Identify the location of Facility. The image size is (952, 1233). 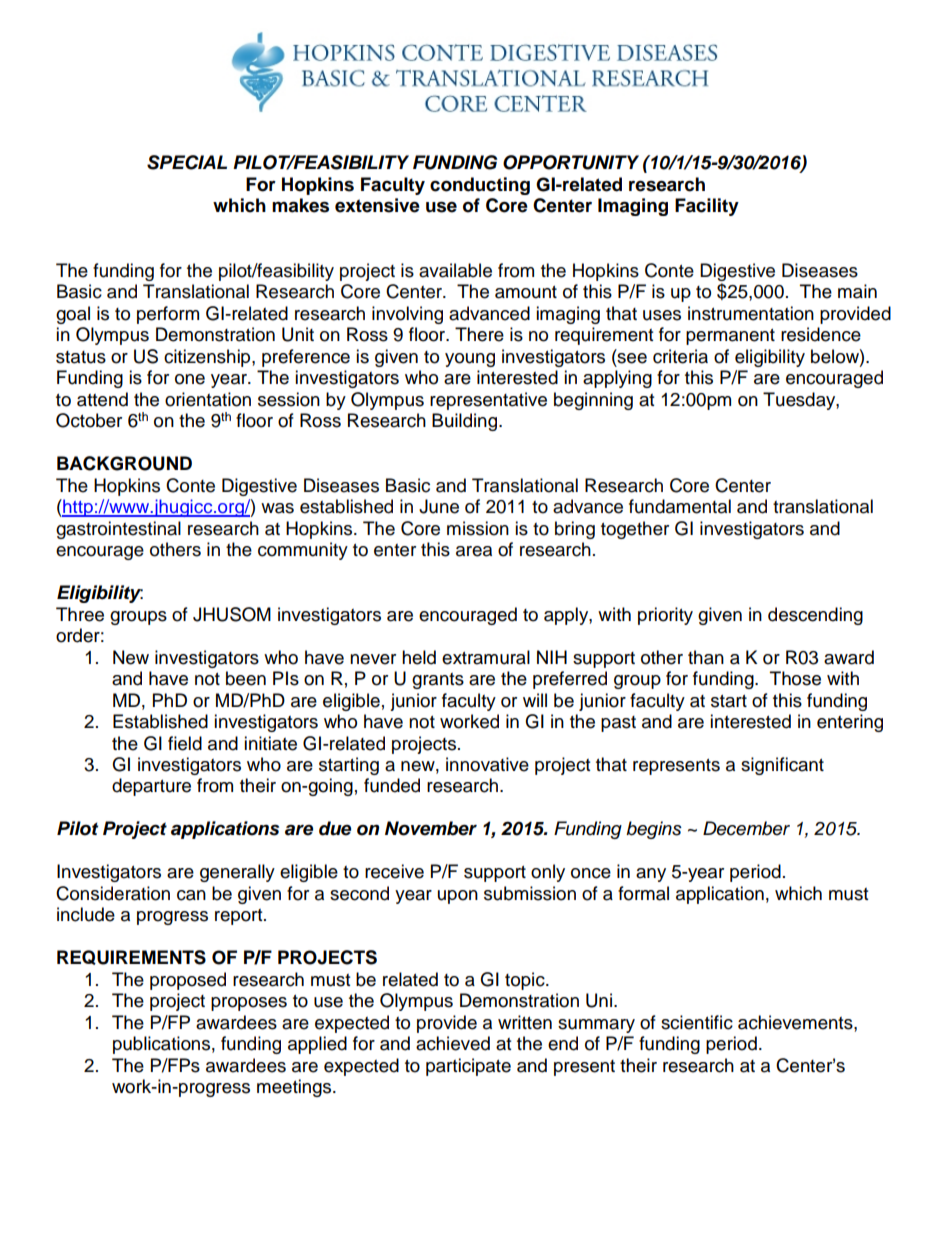
(707, 207).
